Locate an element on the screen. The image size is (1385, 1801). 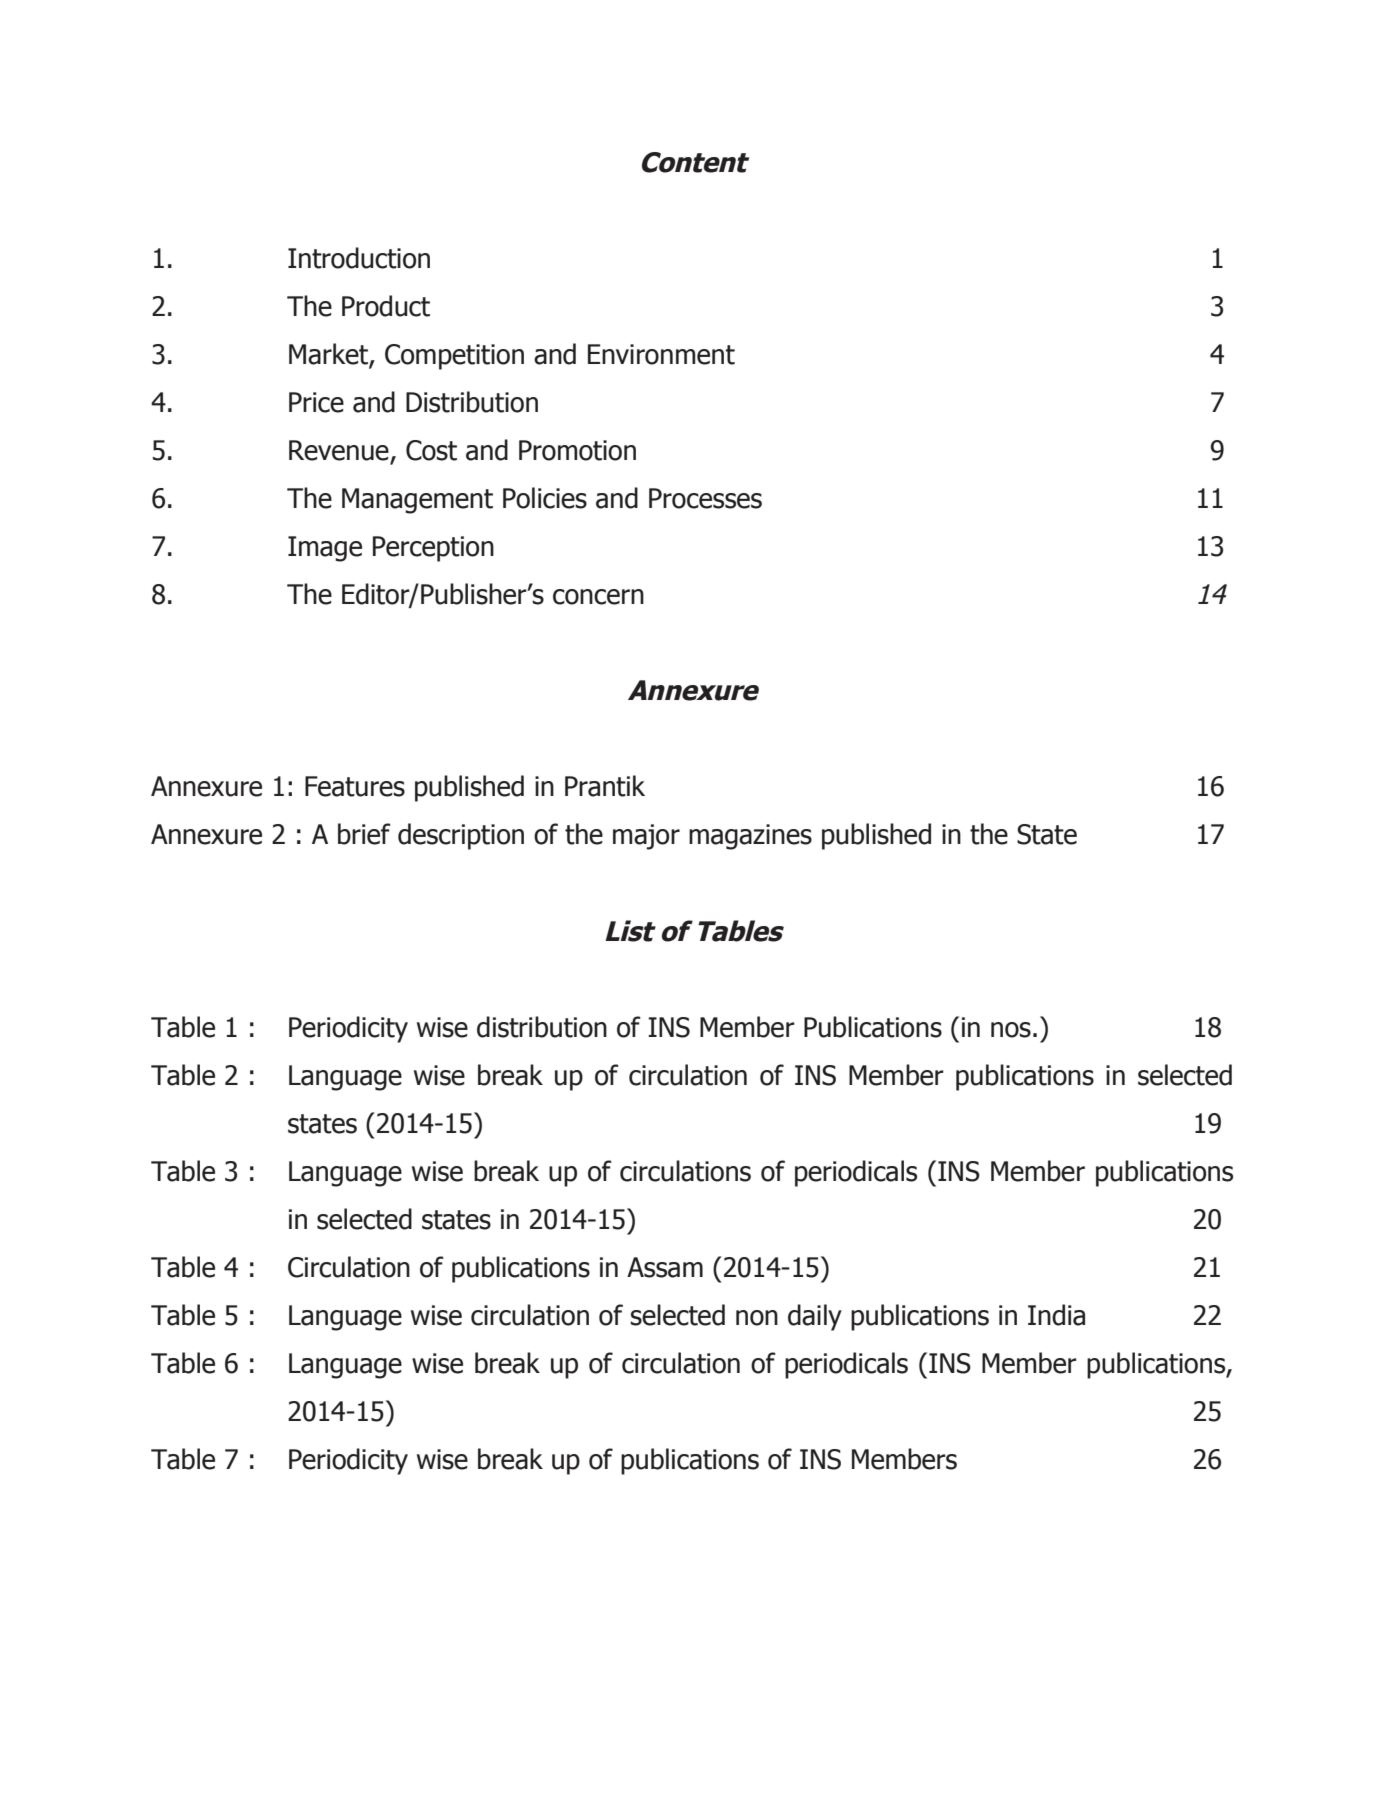
Processes is located at coordinates (705, 498).
